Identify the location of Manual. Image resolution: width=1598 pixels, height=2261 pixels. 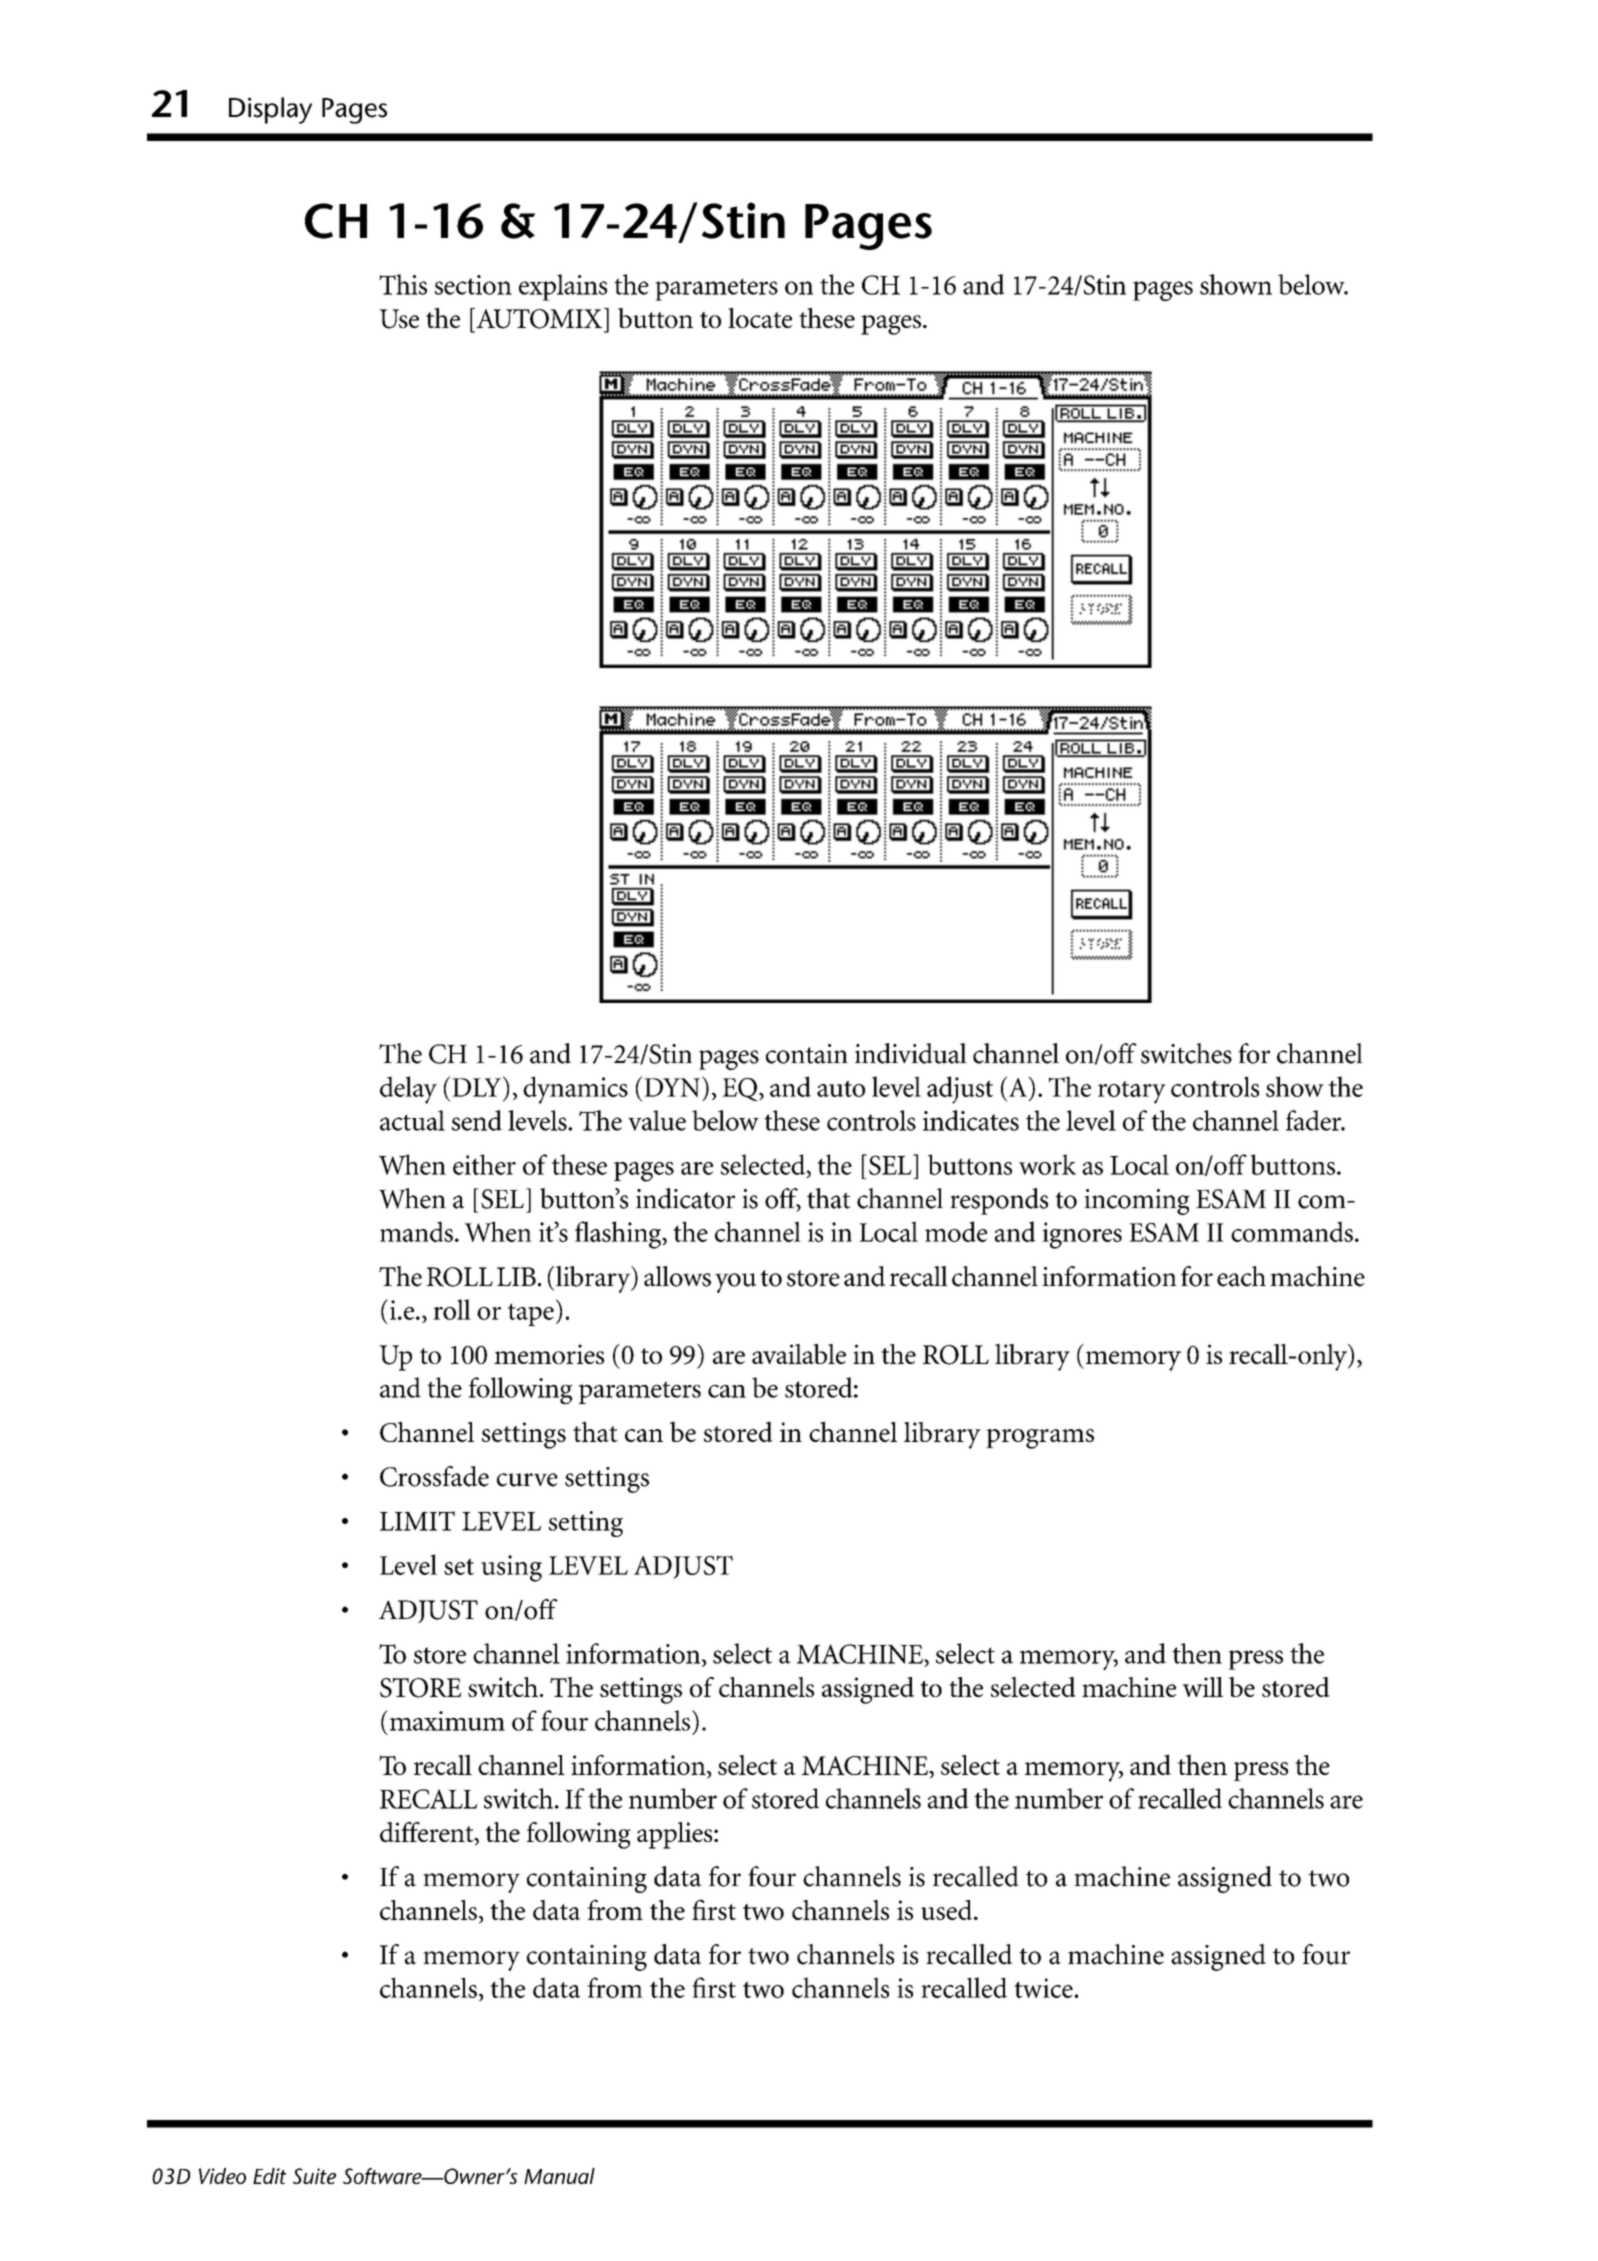
(559, 2176).
